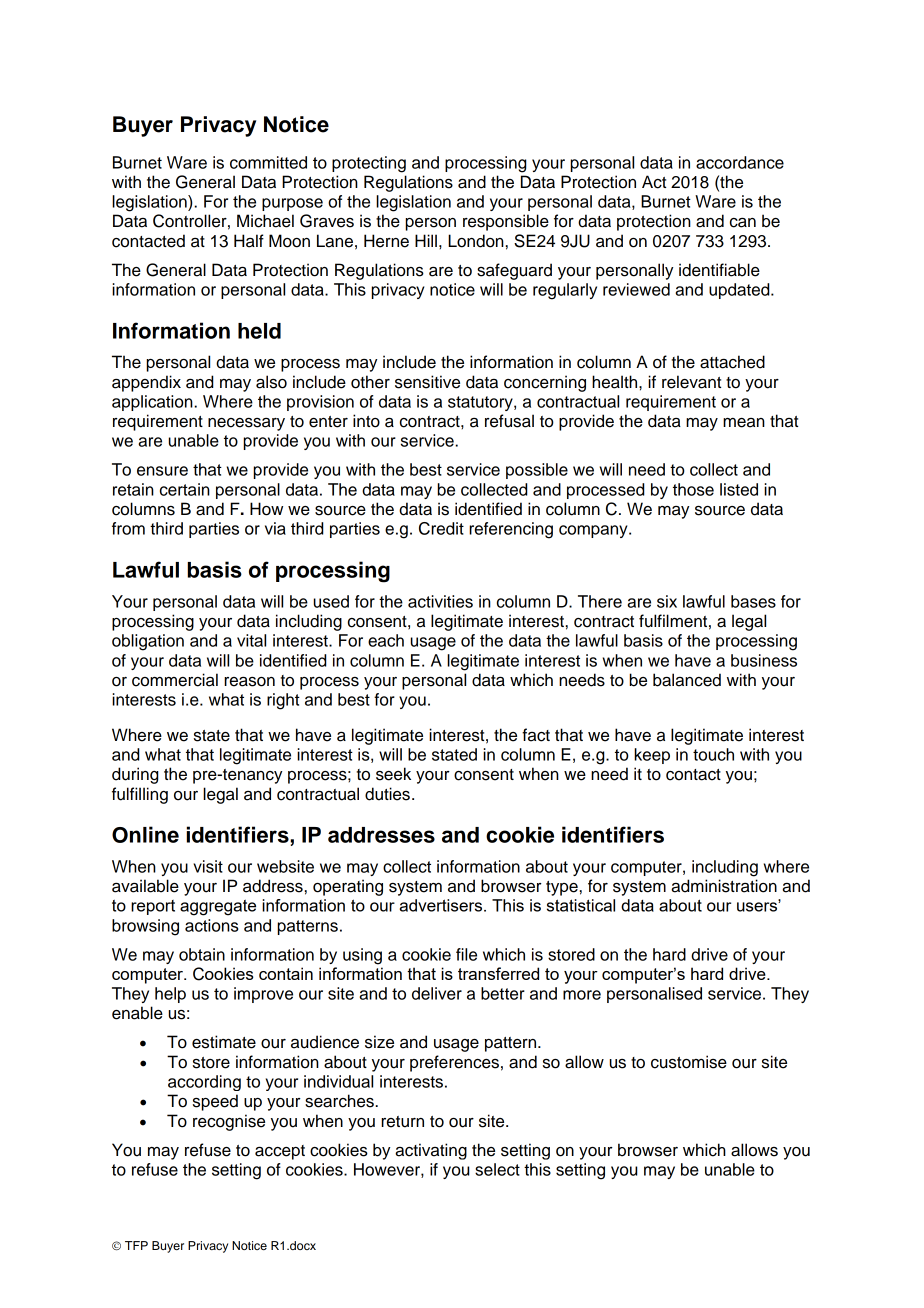 The height and width of the page is (1308, 924). I want to click on balanced, so click(687, 680).
